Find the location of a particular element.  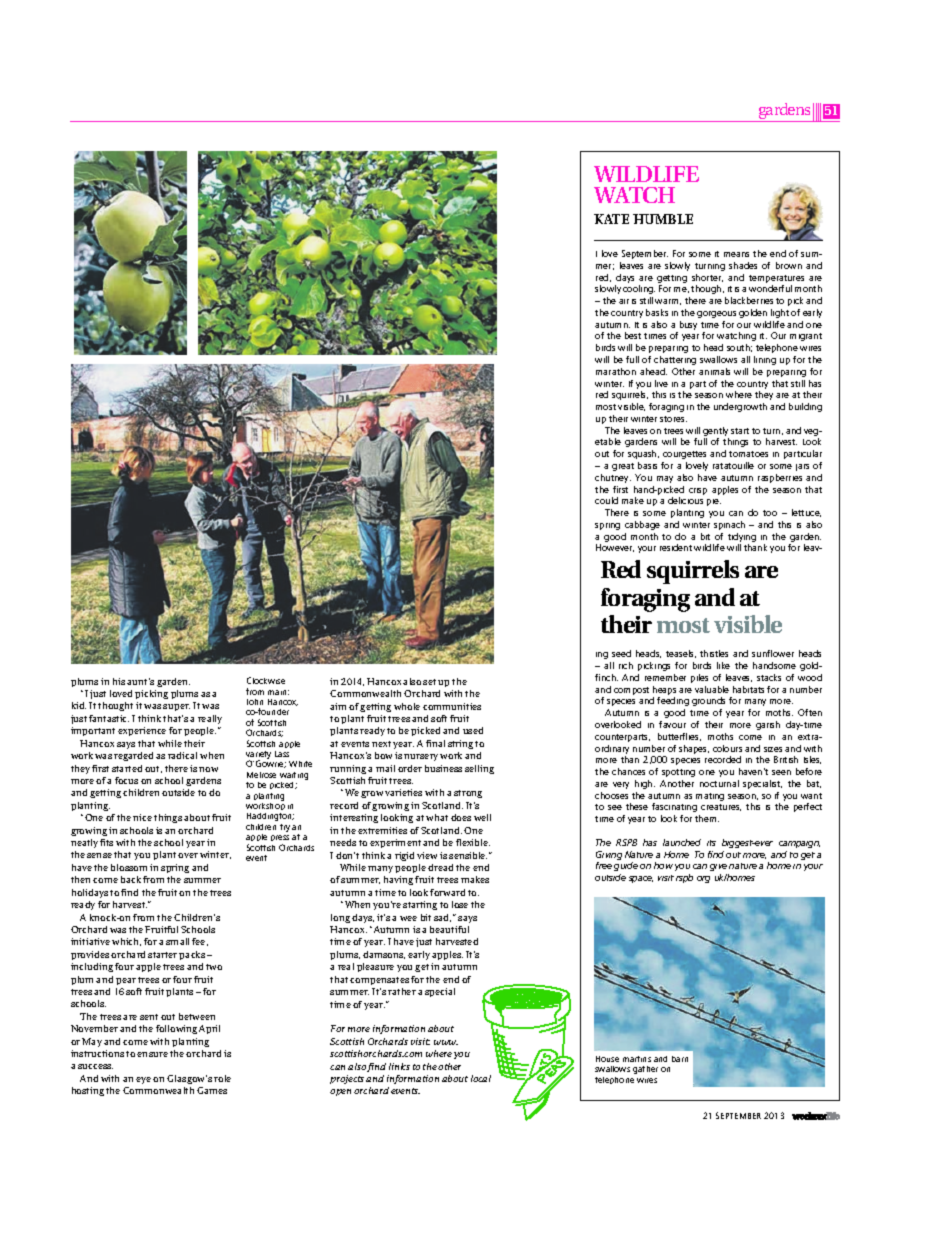

give is located at coordinates (718, 867).
